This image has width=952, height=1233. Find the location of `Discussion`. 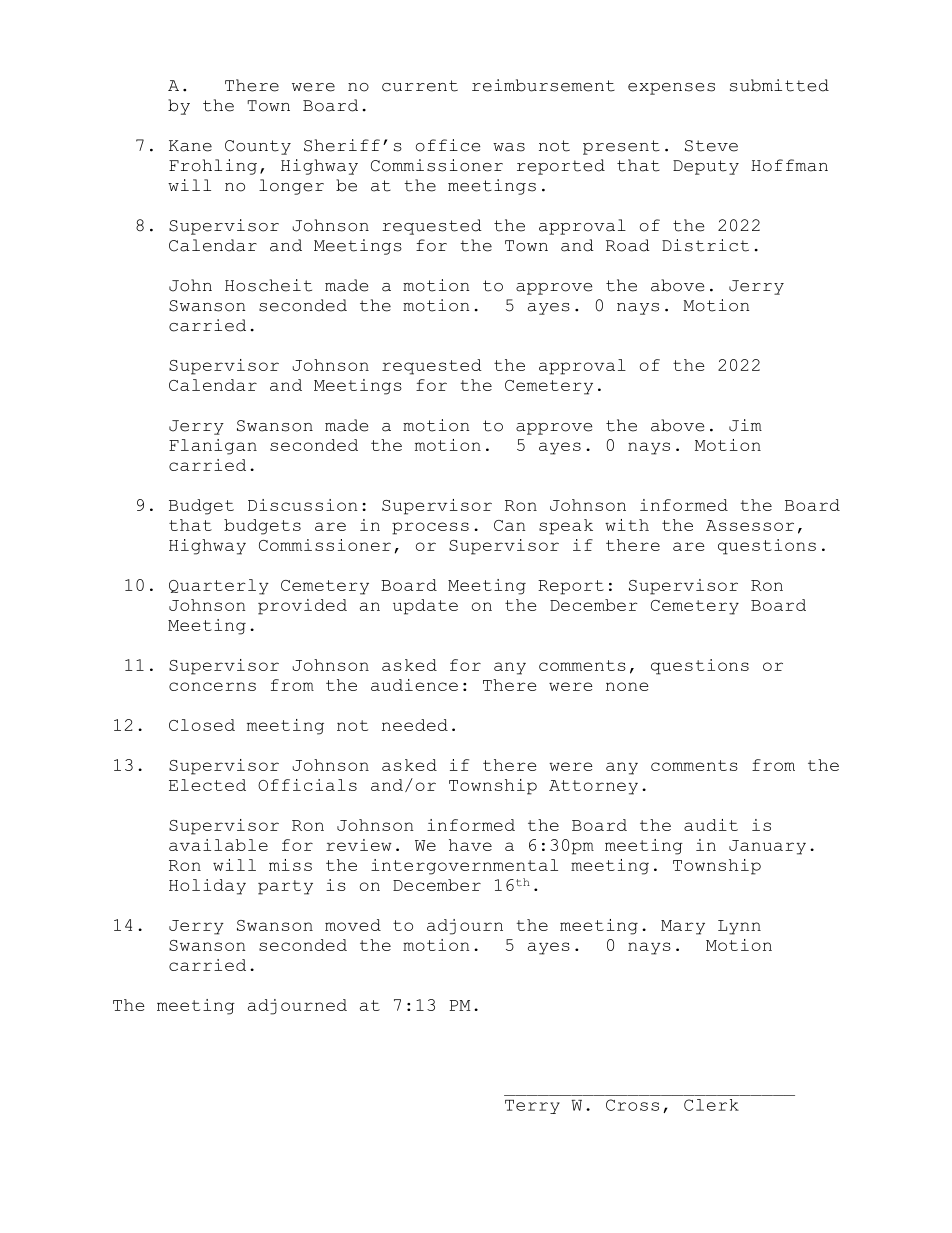

Discussion is located at coordinates (302, 505).
